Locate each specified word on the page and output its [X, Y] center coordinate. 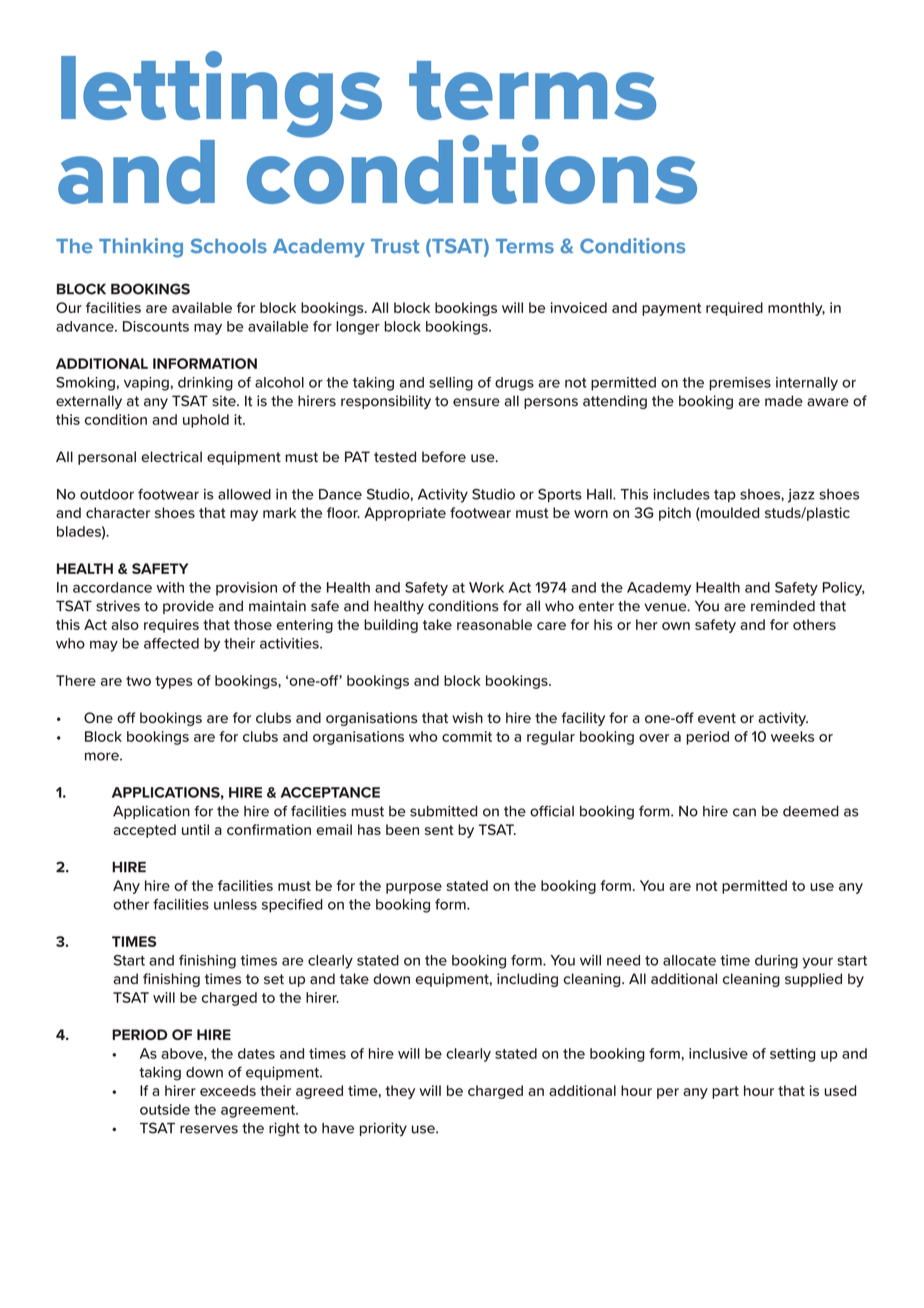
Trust [395, 246]
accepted [144, 831]
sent [439, 830]
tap [725, 496]
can [744, 812]
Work [486, 587]
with [170, 587]
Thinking [141, 247]
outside [165, 1109]
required [734, 309]
